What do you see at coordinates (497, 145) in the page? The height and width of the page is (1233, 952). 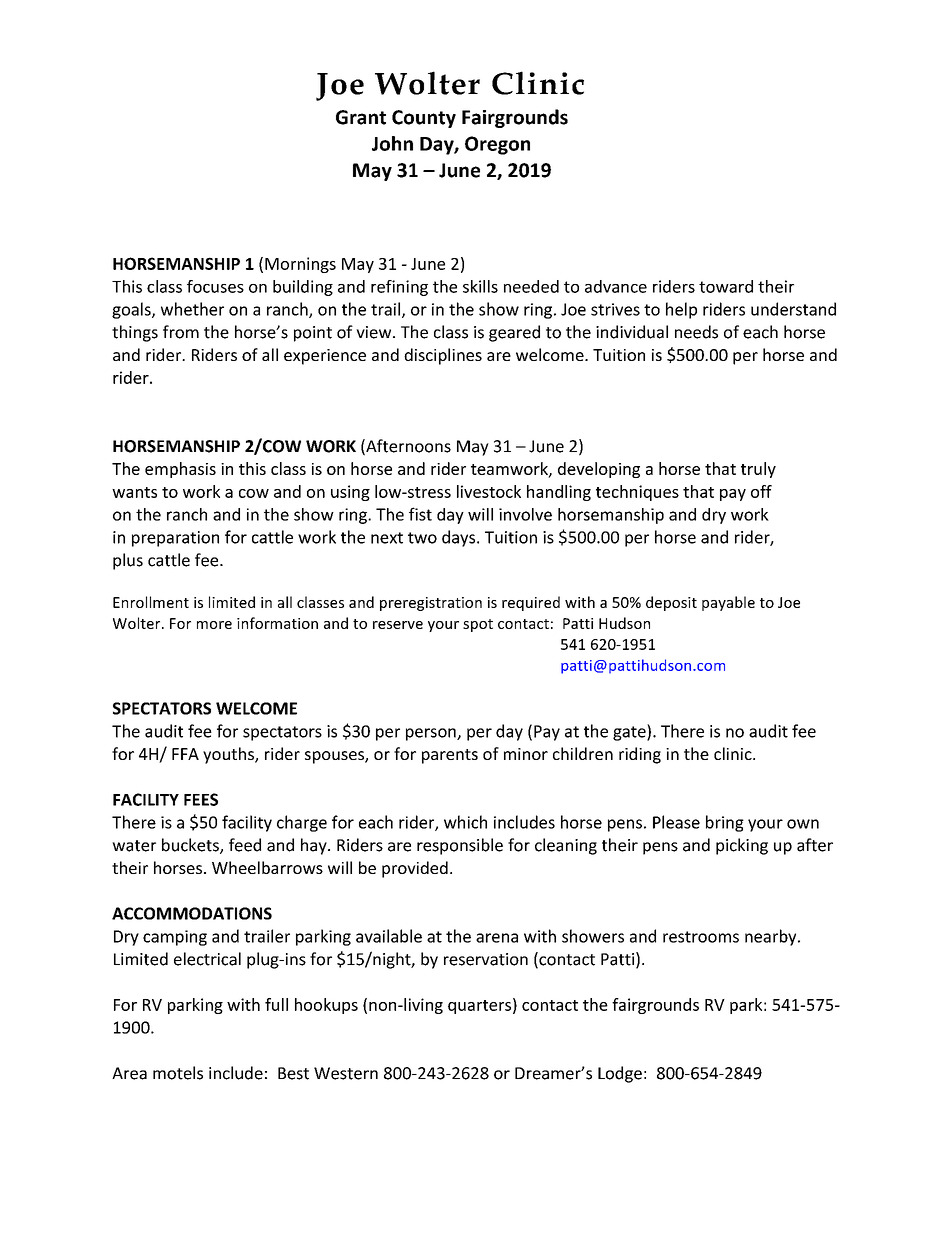 I see `Oregon` at bounding box center [497, 145].
